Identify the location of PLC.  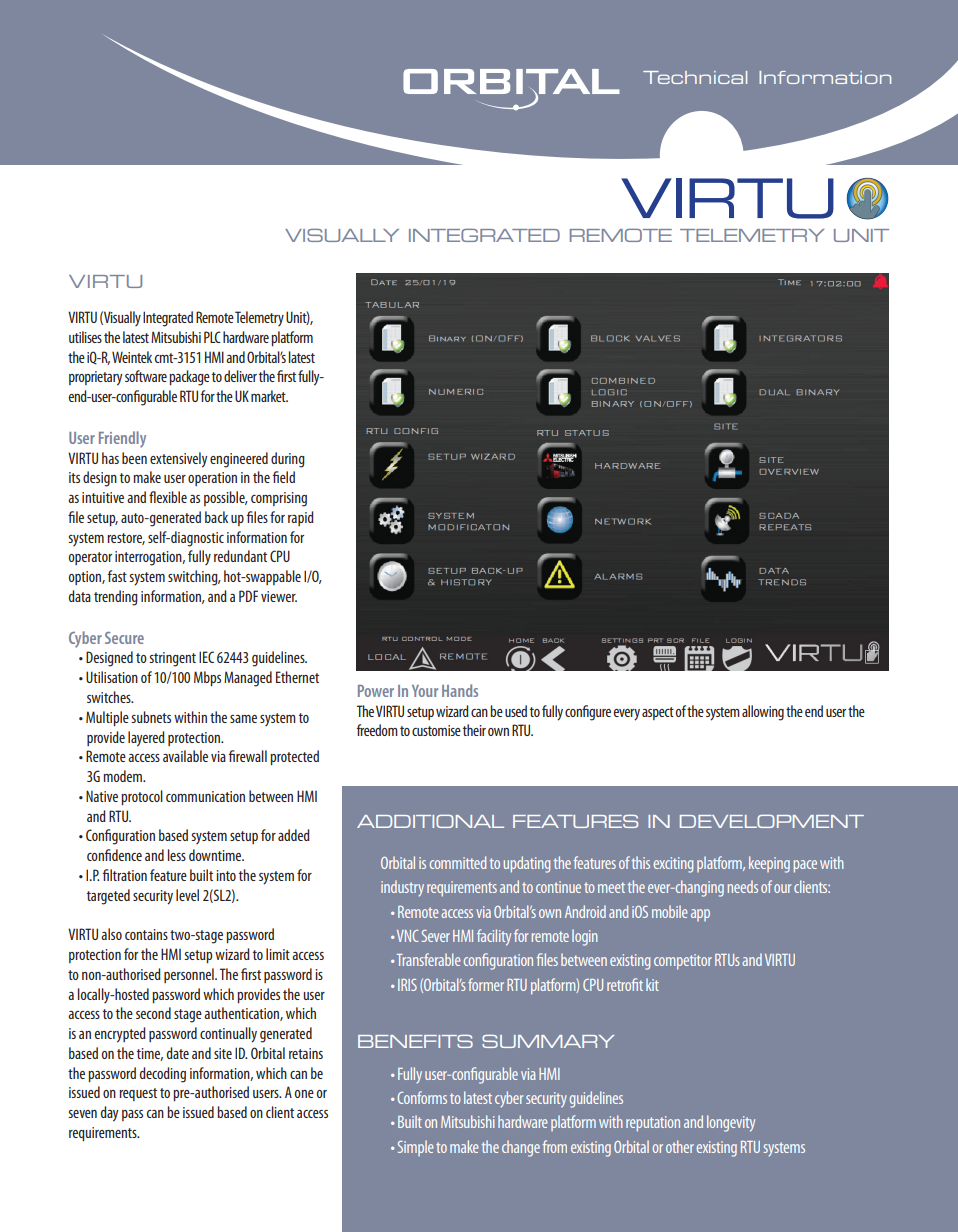
(212, 337).
